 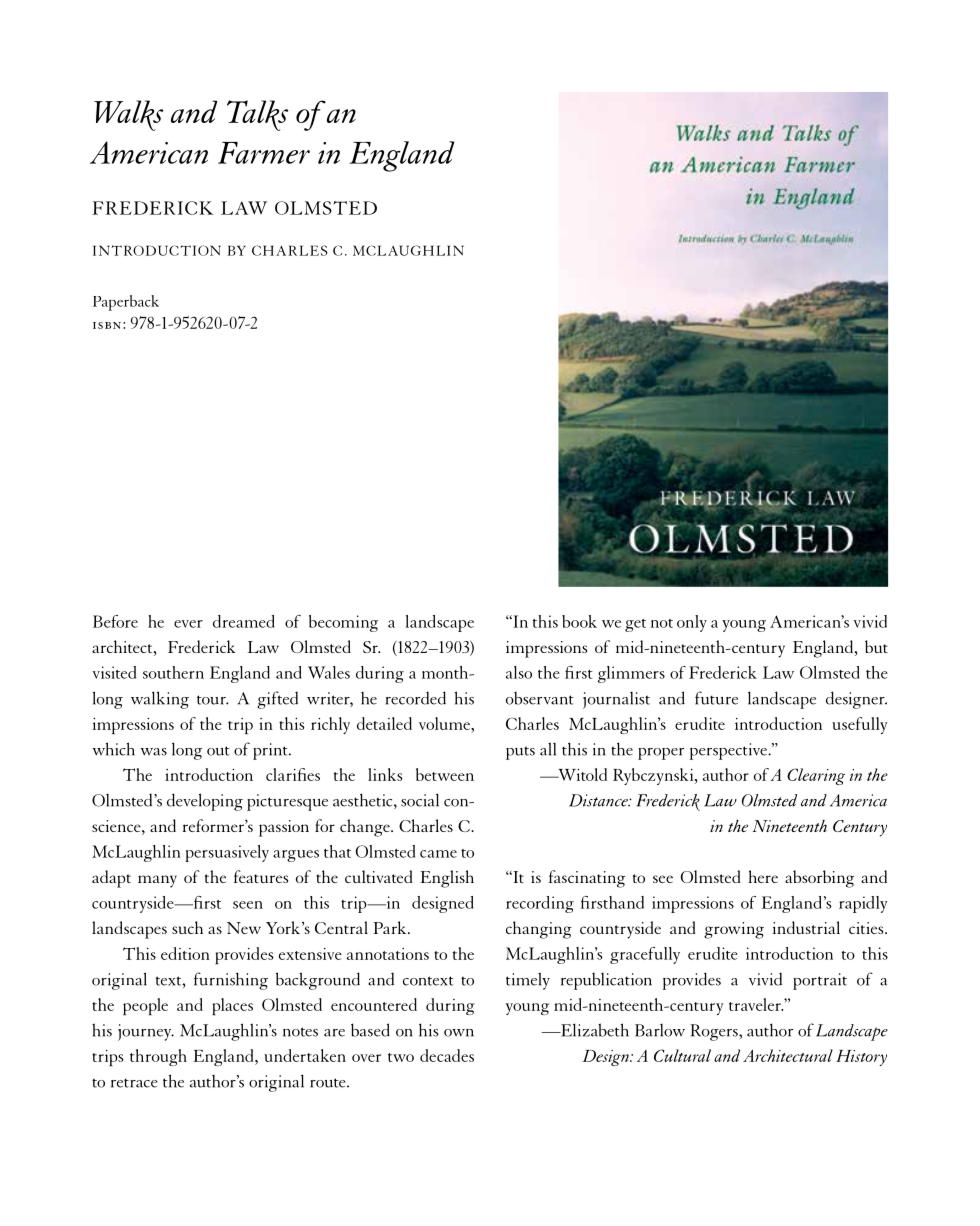 What do you see at coordinates (447, 1055) in the screenshot?
I see `decades` at bounding box center [447, 1055].
